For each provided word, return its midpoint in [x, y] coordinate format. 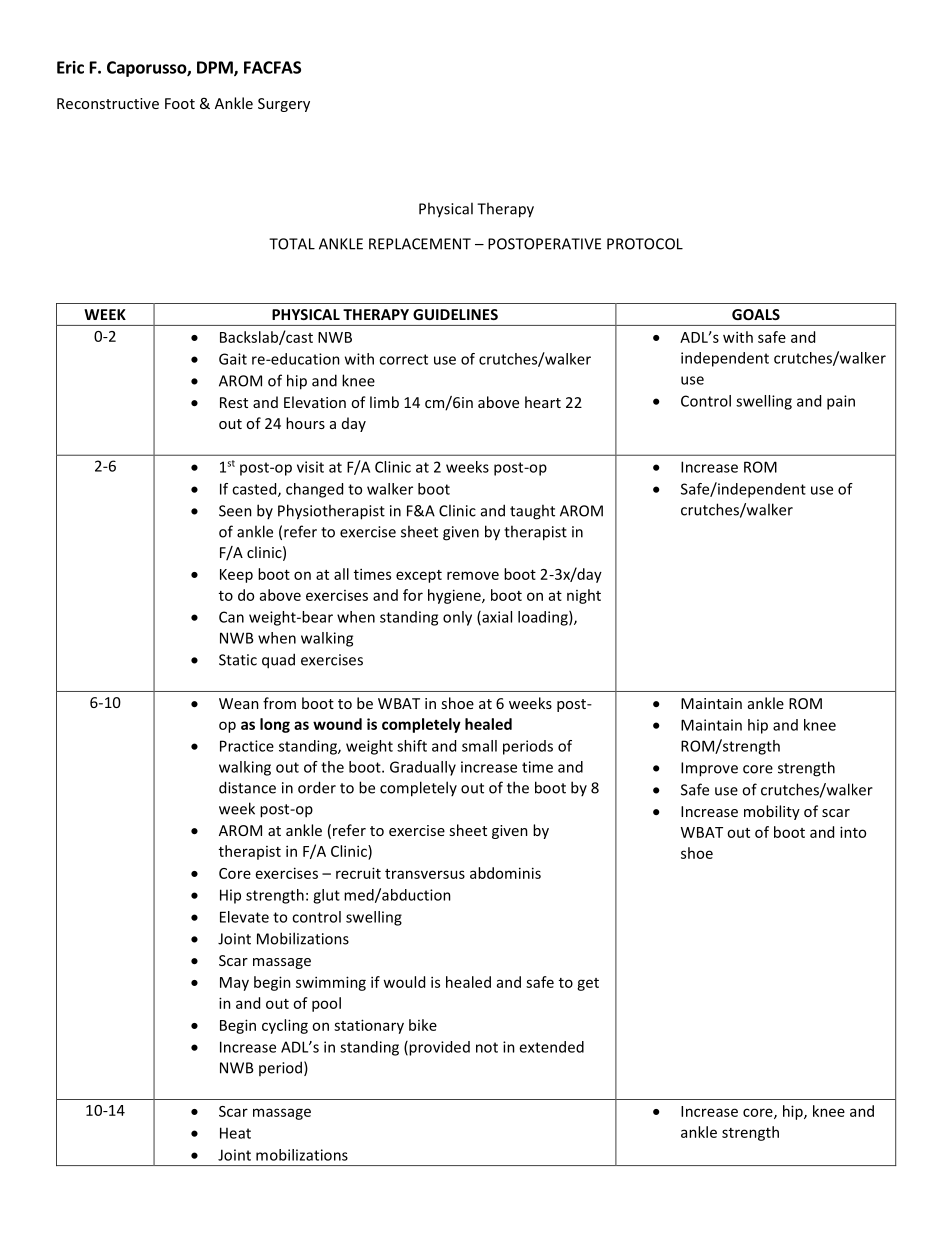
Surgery [284, 105]
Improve [709, 769]
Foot [180, 103]
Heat [235, 1133]
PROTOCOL [645, 244]
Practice [247, 746]
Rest [234, 402]
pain [841, 402]
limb [384, 402]
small [479, 746]
